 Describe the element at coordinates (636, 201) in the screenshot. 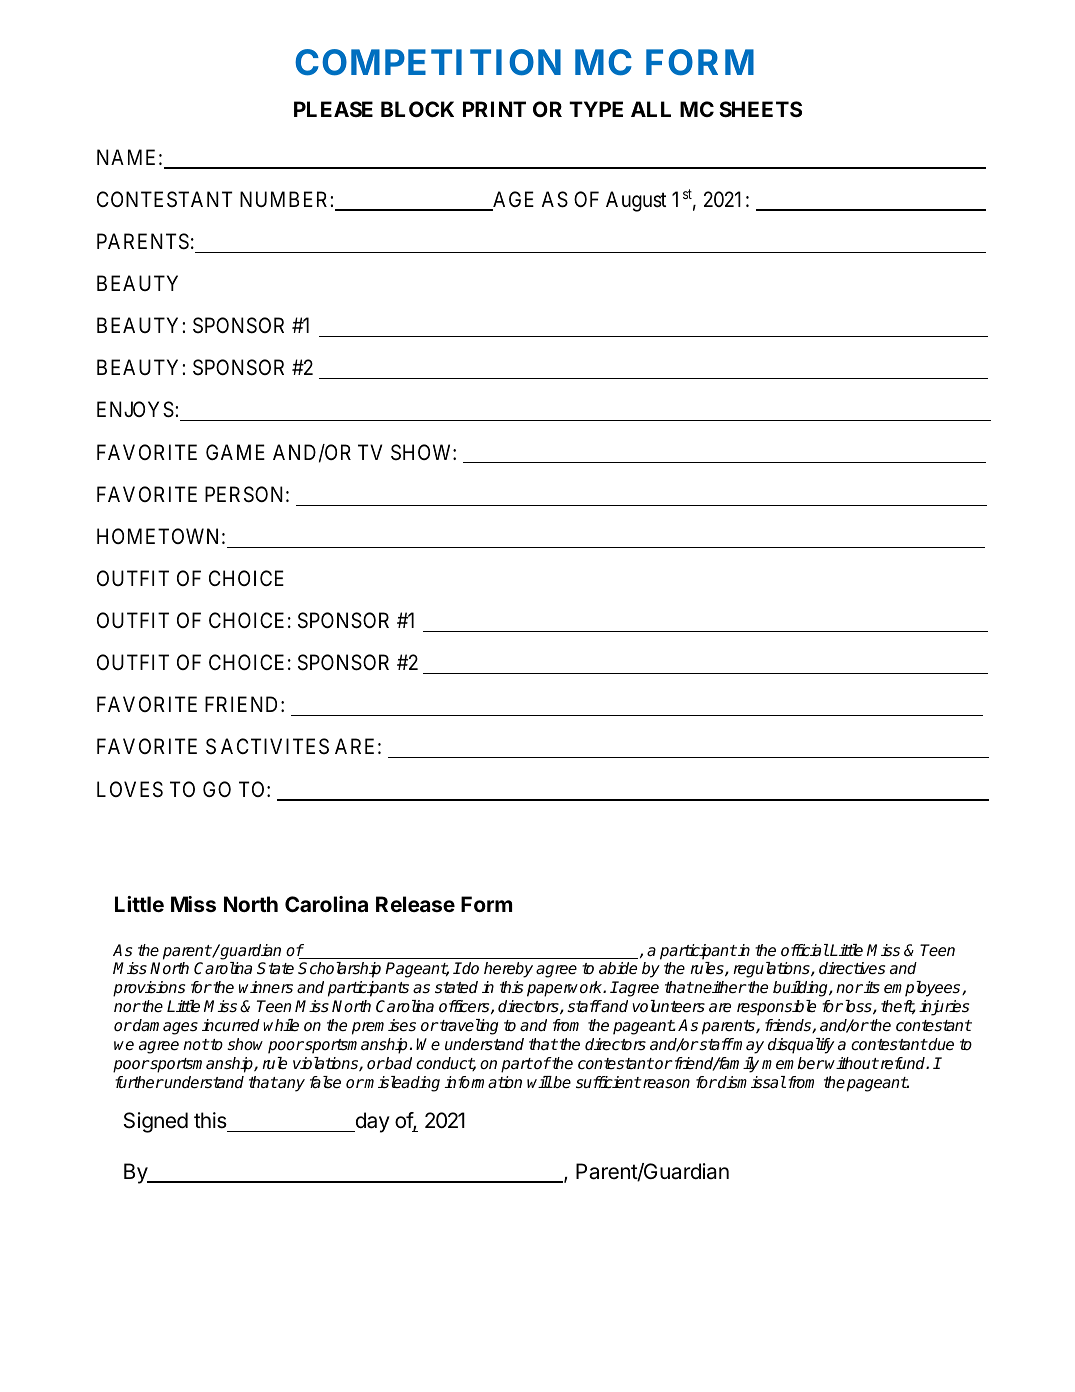

I see `August` at that location.
